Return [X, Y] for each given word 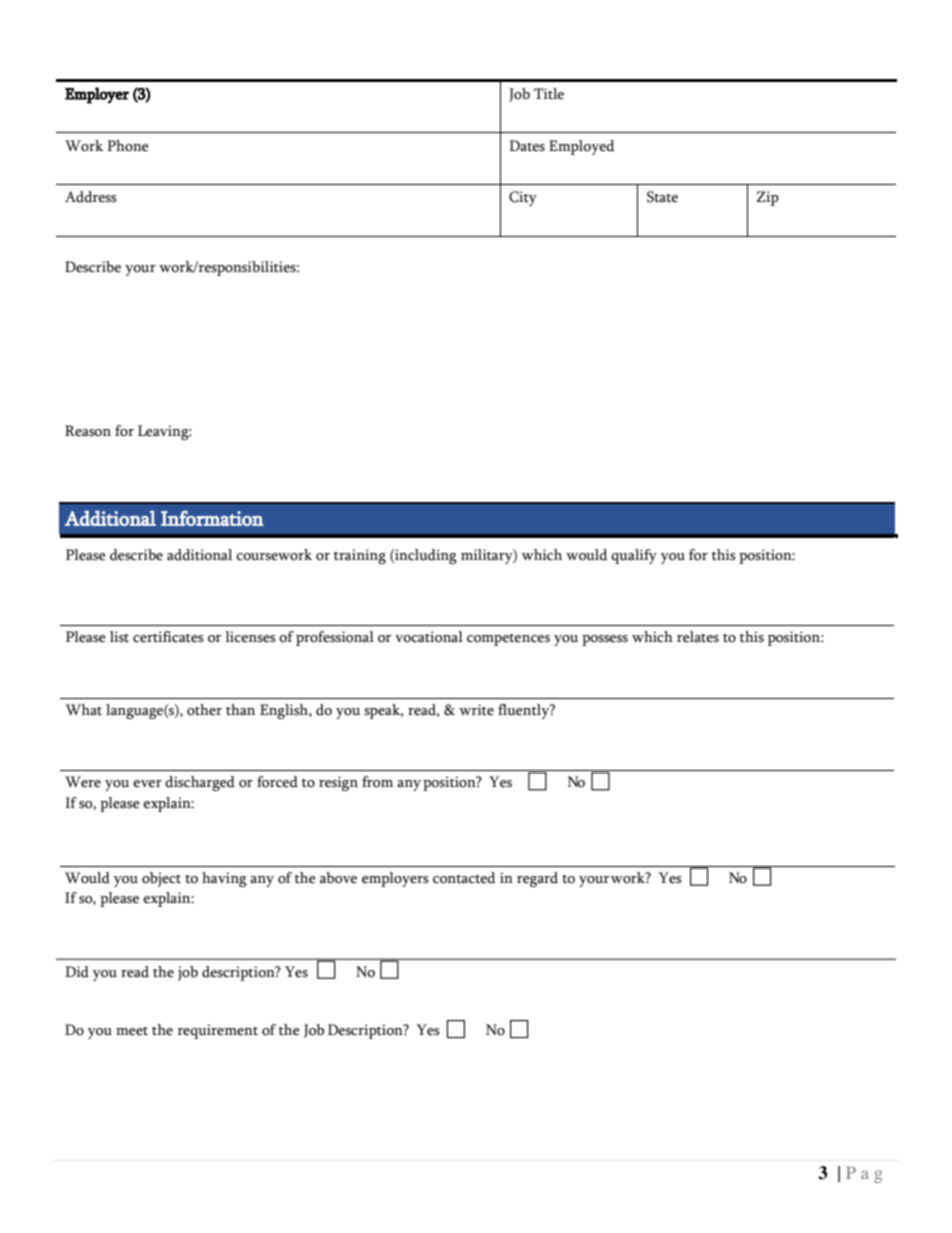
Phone [128, 146]
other [204, 710]
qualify [634, 556]
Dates [527, 146]
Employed [581, 147]
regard [537, 879]
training [360, 556]
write [476, 710]
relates [698, 637]
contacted [464, 878]
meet [132, 1031]
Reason [88, 431]
